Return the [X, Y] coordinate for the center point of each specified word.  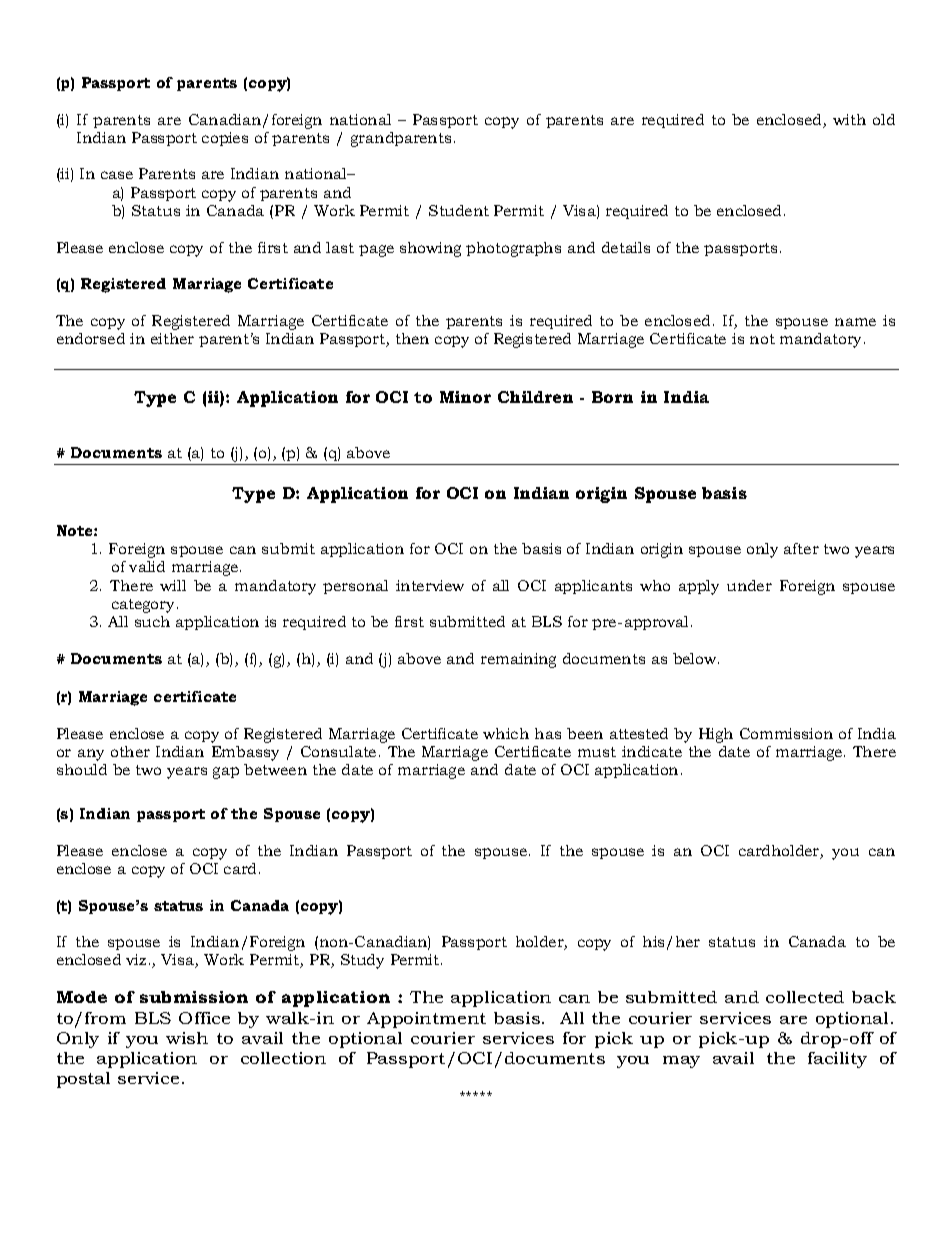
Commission [786, 733]
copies [225, 139]
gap [226, 773]
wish [187, 1038]
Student [459, 210]
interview [430, 585]
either [172, 338]
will [173, 585]
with [849, 119]
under [749, 585]
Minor [465, 397]
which [506, 733]
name [855, 322]
